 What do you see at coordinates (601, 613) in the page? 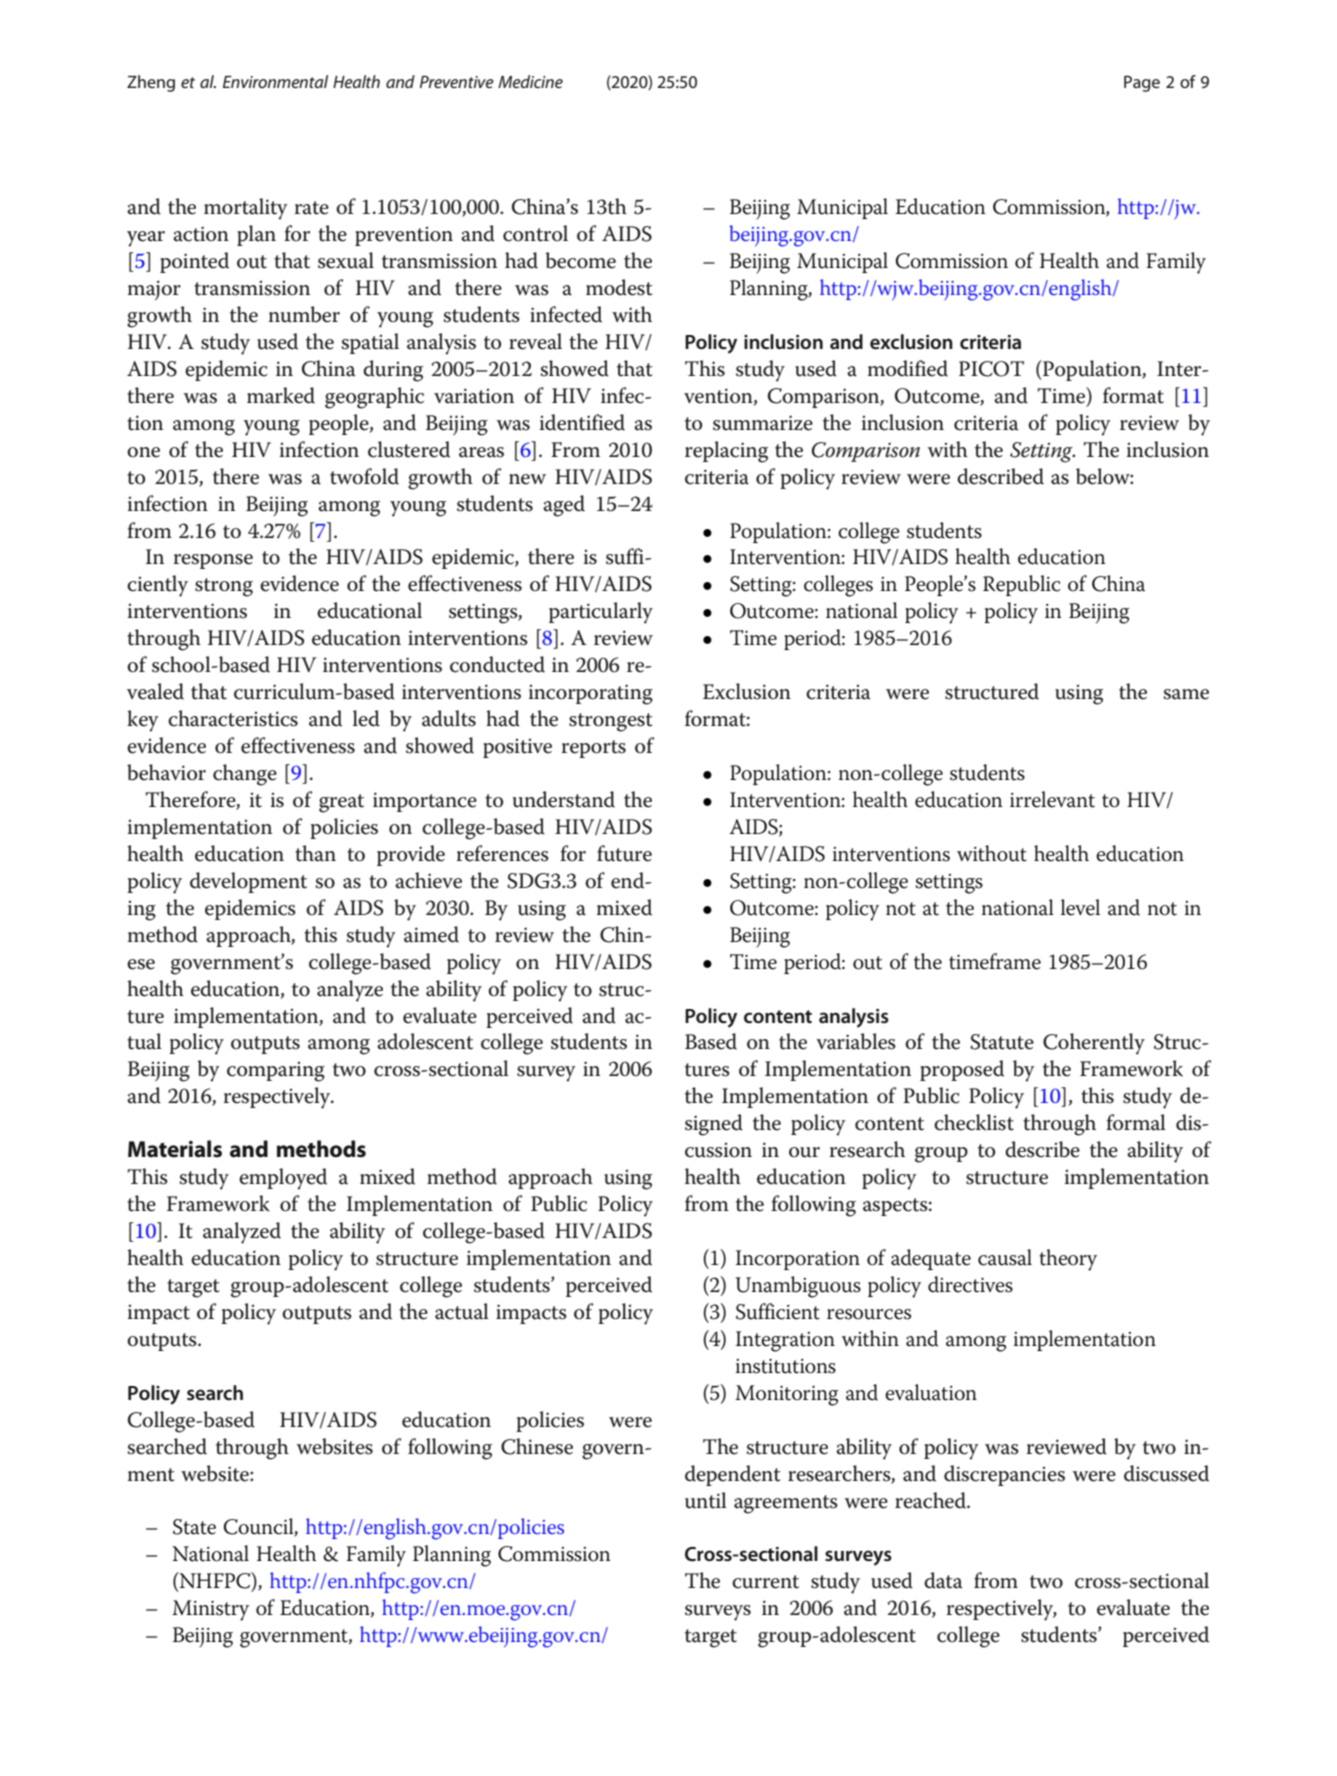
I see `particularly` at bounding box center [601, 613].
